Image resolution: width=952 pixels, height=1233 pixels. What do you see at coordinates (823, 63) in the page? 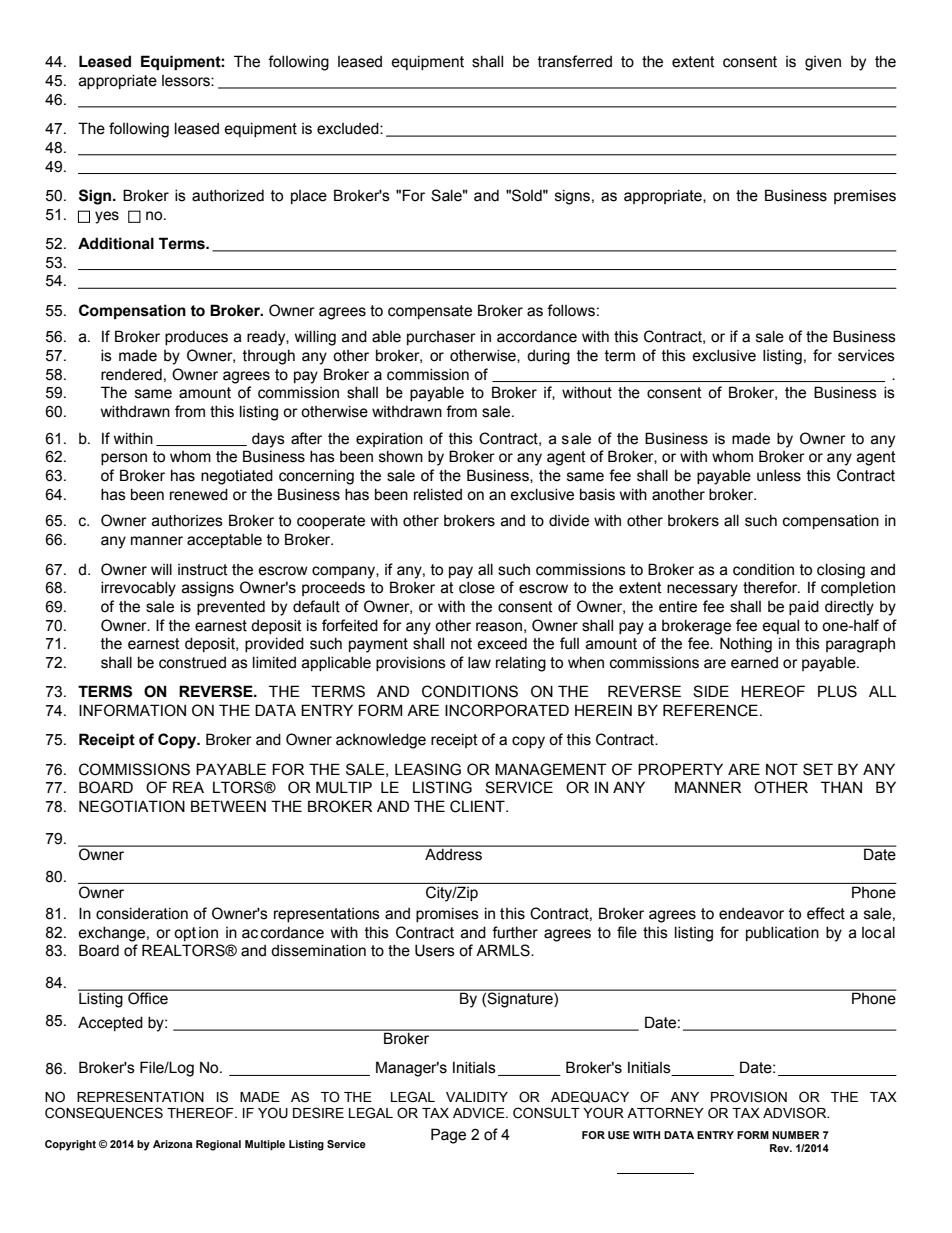
I see `given` at bounding box center [823, 63].
